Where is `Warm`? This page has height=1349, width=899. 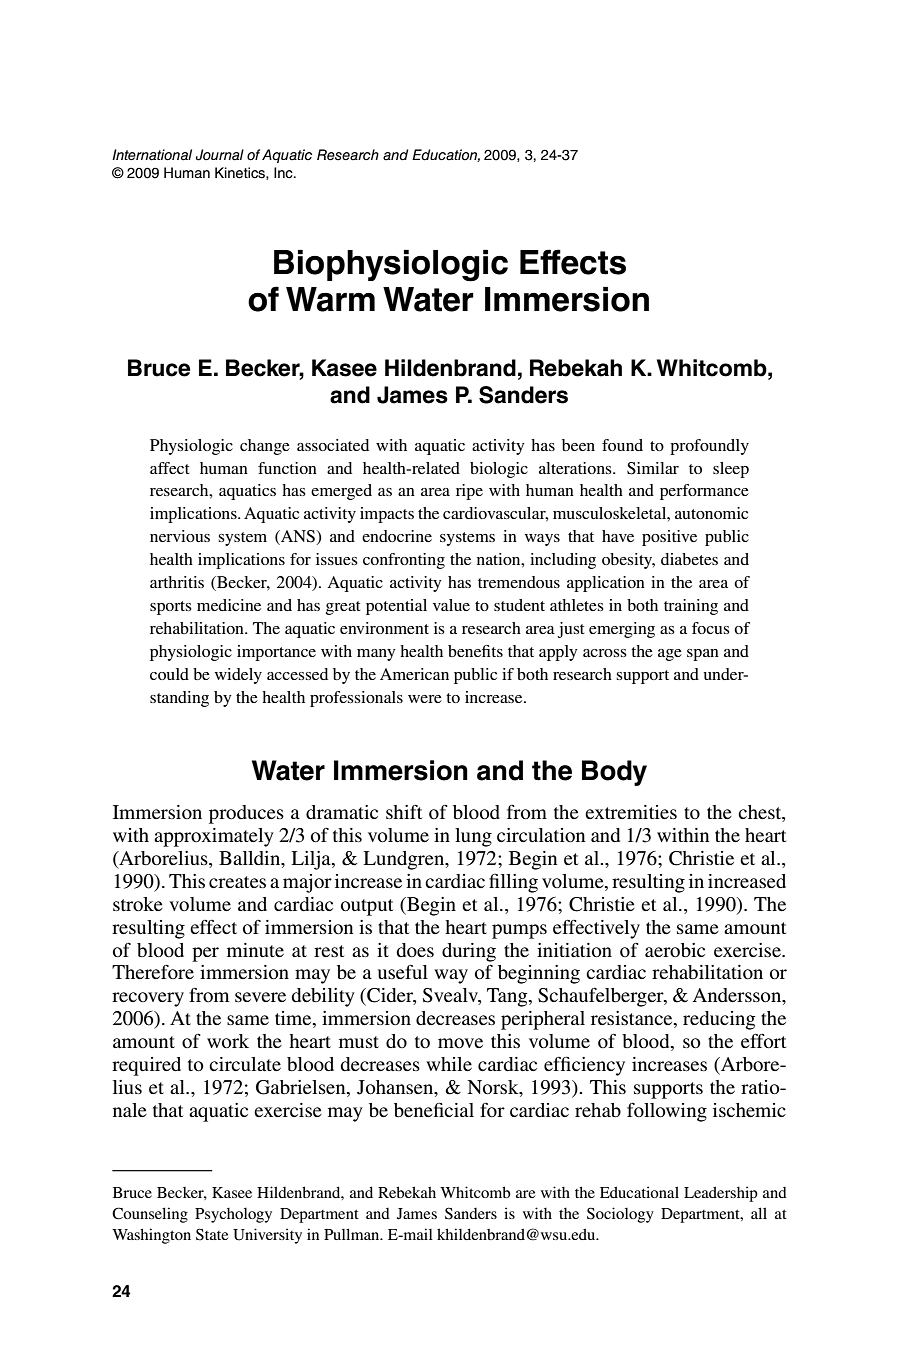
Warm is located at coordinates (330, 299).
